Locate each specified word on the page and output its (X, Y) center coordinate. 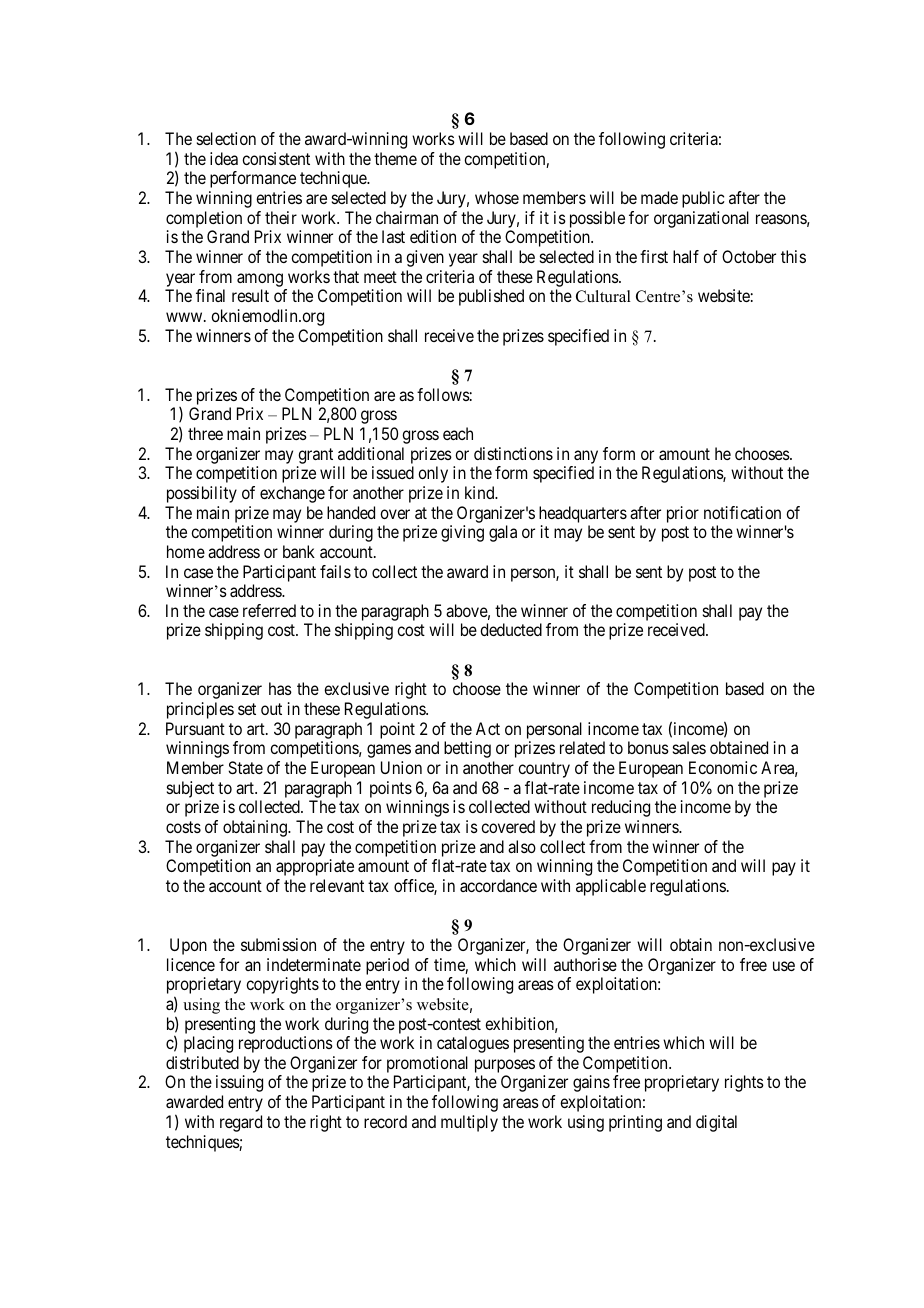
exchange (292, 494)
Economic (723, 767)
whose (497, 197)
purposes (505, 1067)
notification (742, 512)
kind (481, 492)
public (703, 199)
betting (467, 749)
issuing (239, 1083)
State (245, 767)
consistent (276, 158)
